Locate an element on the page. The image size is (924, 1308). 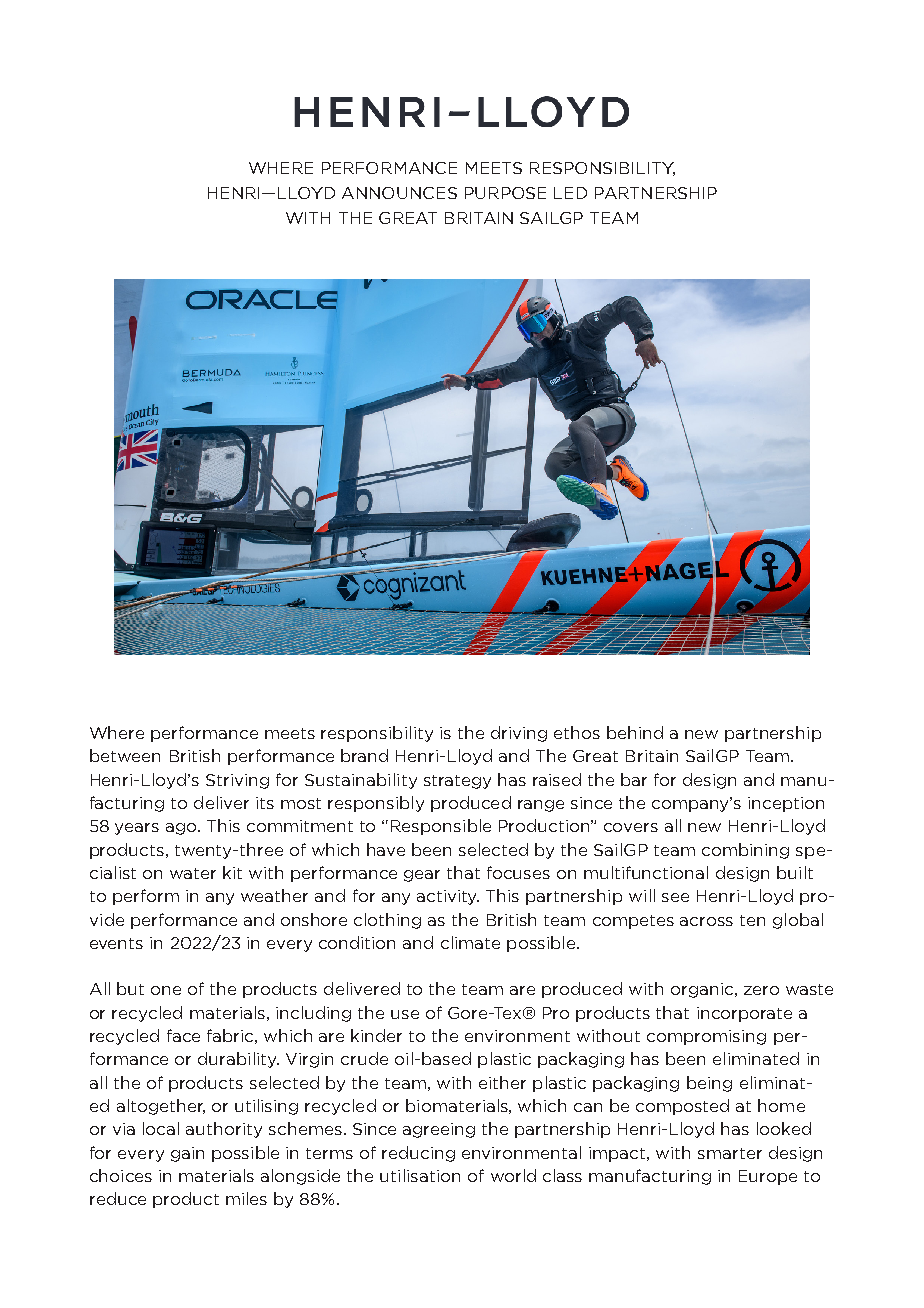
ANNOUNCES is located at coordinates (399, 193).
